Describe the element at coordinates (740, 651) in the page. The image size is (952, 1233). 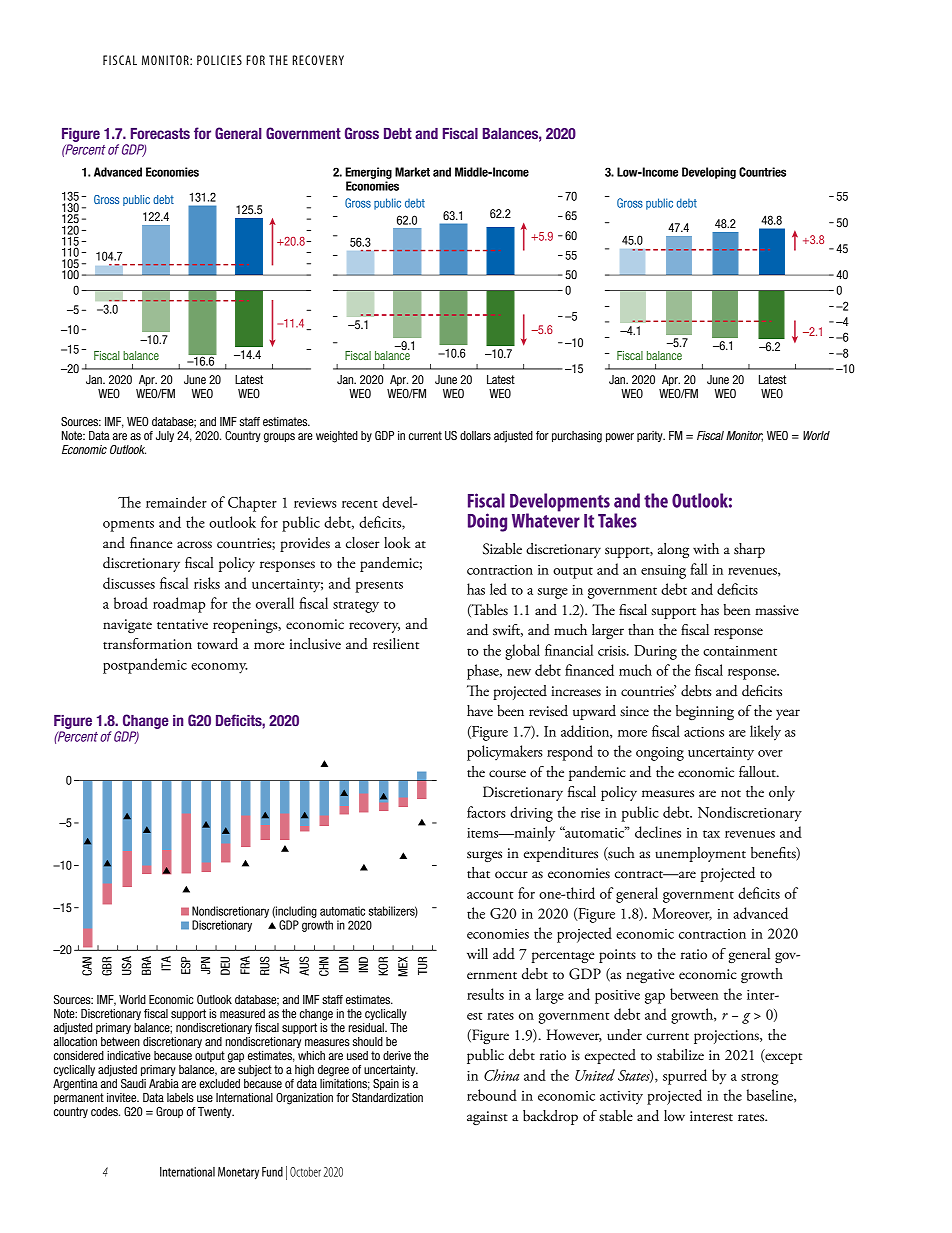
I see `containment` at that location.
